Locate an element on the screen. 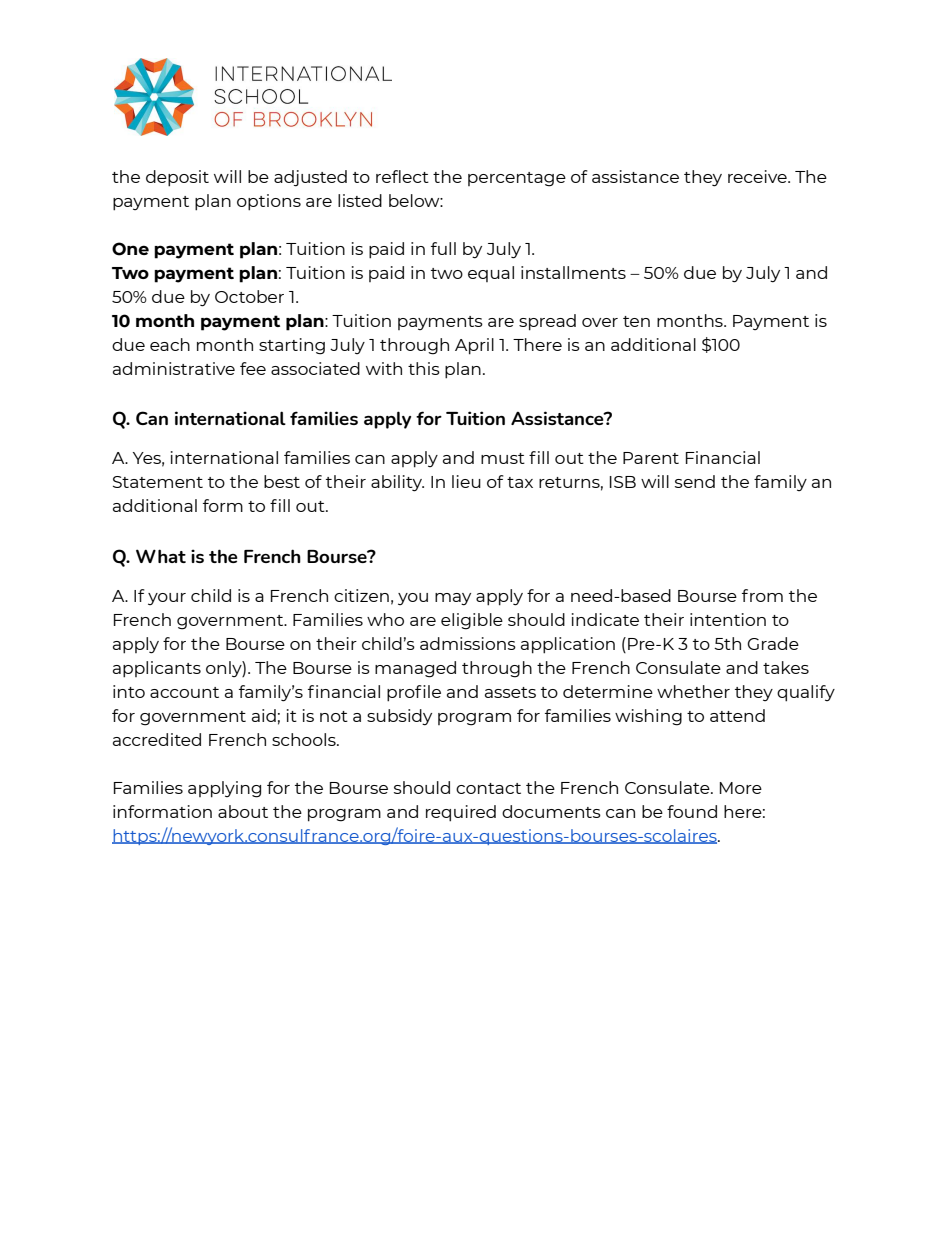 This screenshot has height=1233, width=952. send is located at coordinates (695, 481).
